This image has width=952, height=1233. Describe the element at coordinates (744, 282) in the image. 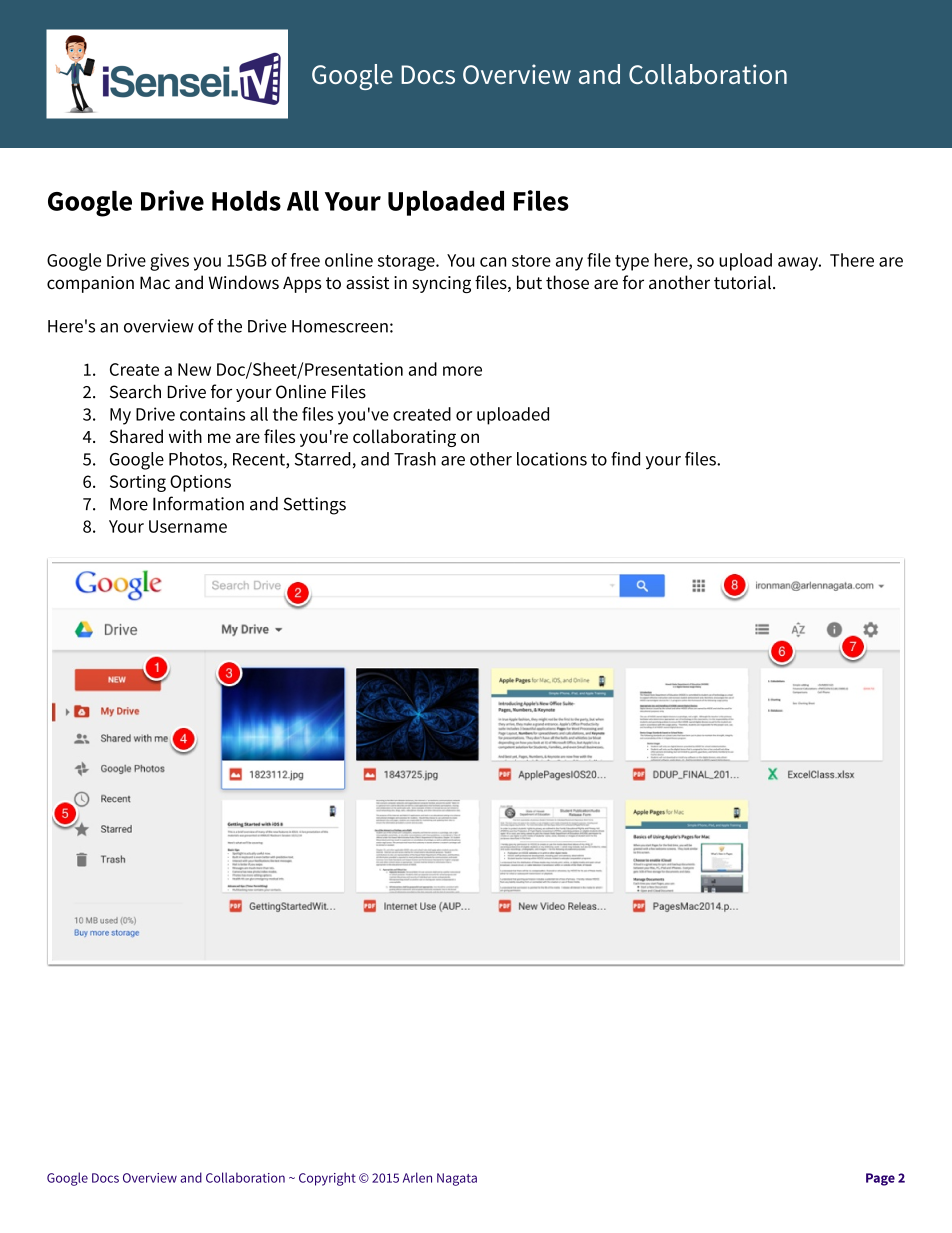

I see `tutorial` at that location.
